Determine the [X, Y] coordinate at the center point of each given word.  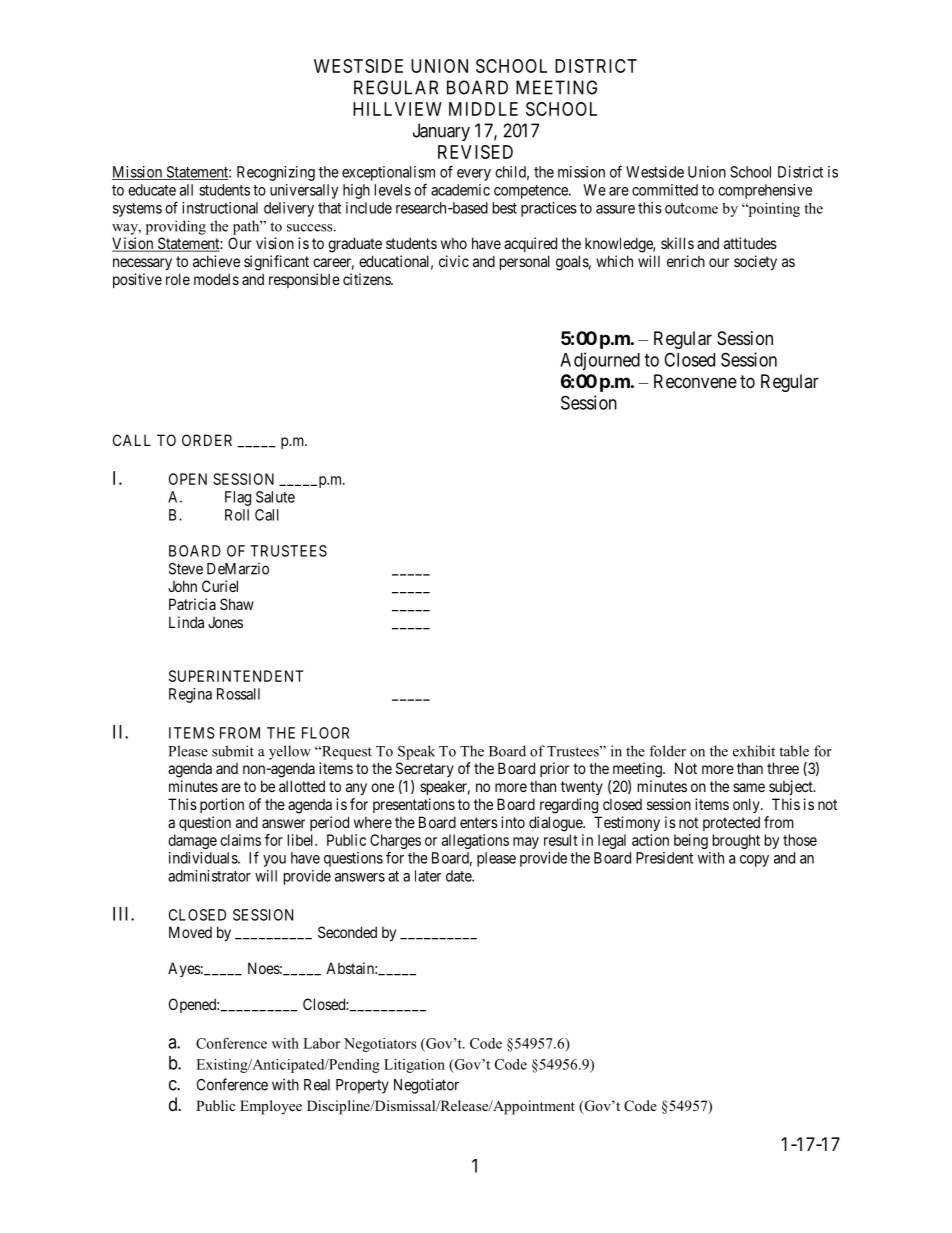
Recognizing [276, 173]
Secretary [425, 769]
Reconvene [695, 381]
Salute [275, 497]
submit [233, 751]
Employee [271, 1107]
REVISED [475, 152]
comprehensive [765, 191]
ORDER [207, 440]
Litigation [414, 1066]
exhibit [754, 751]
